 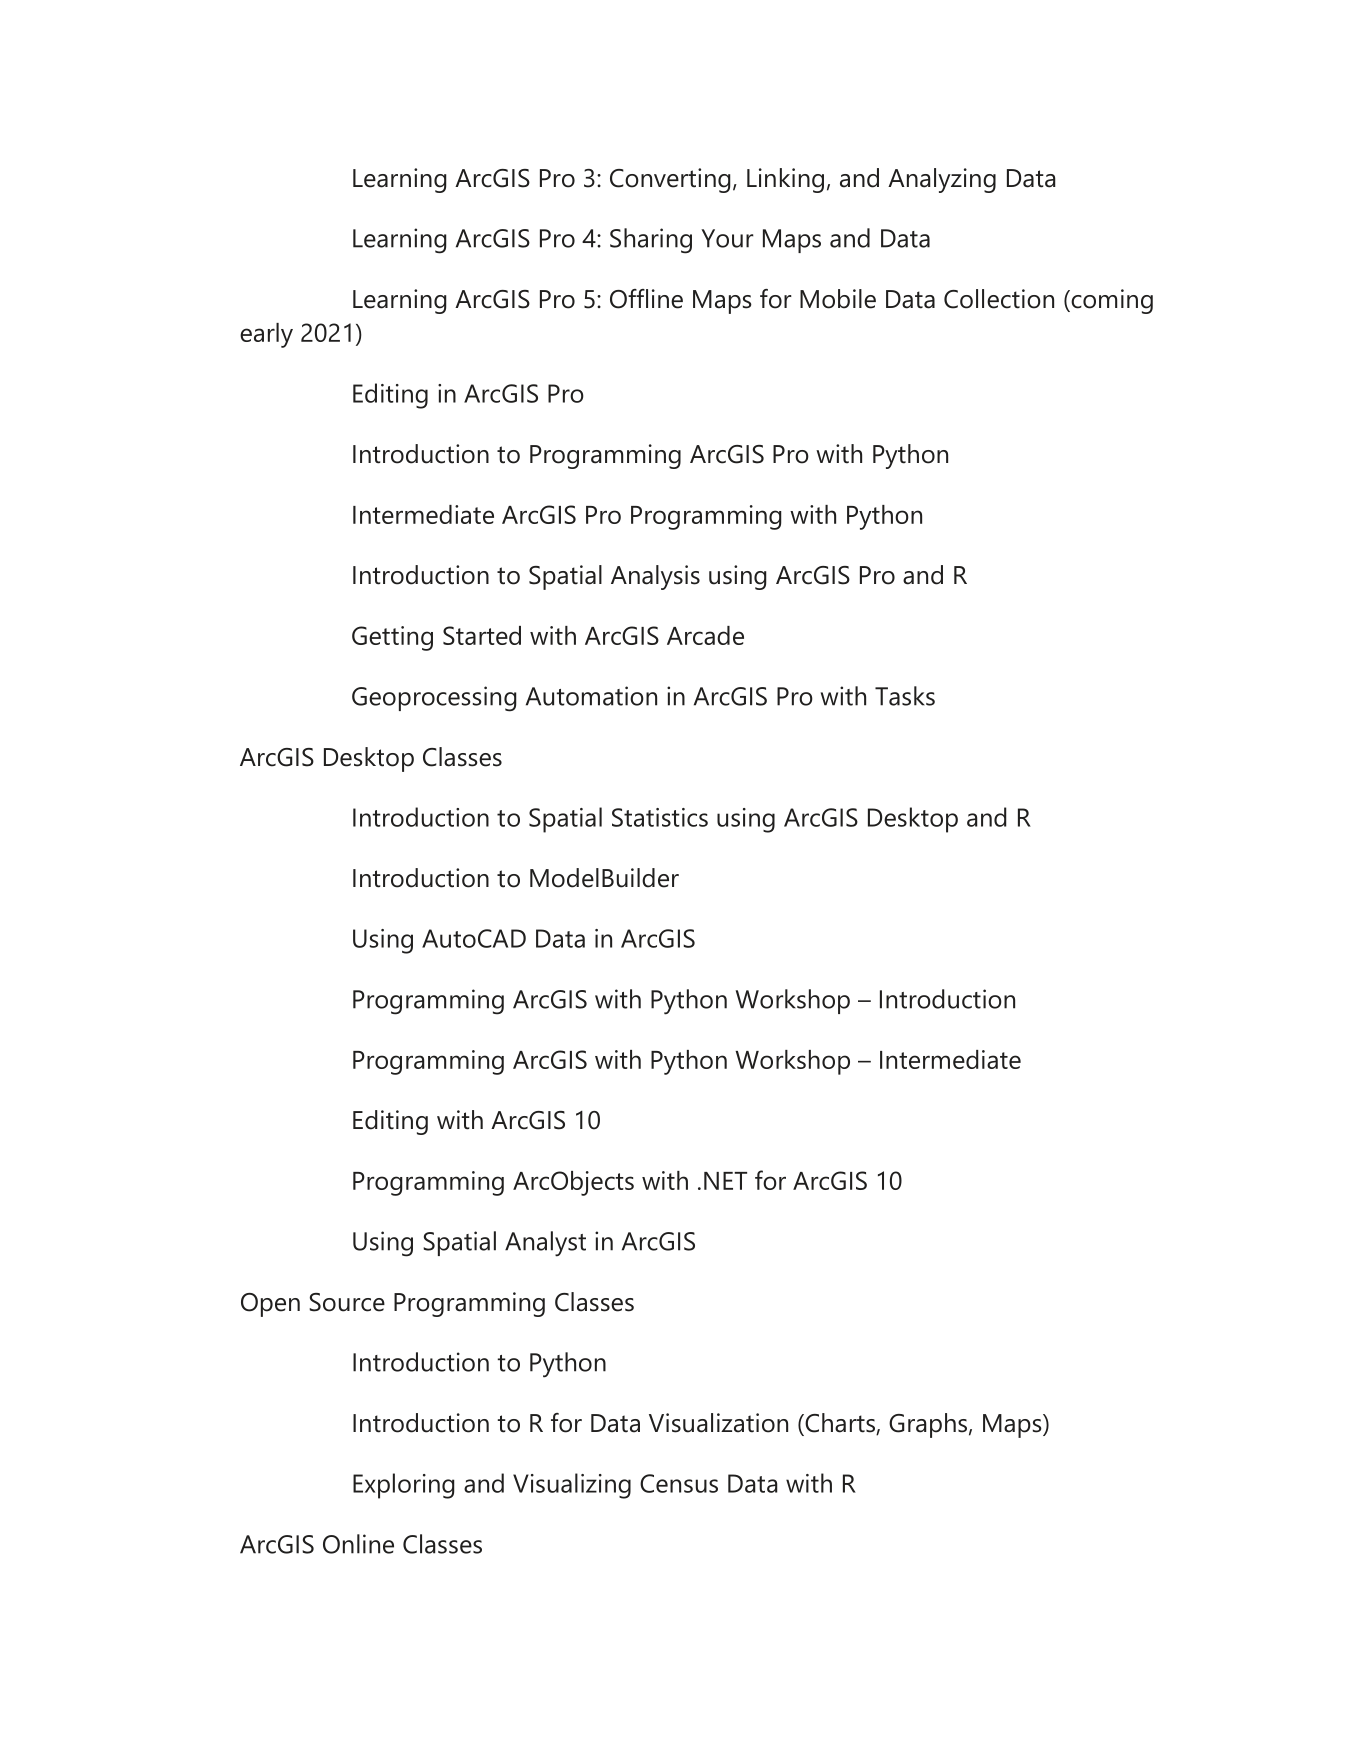 I want to click on Census, so click(x=679, y=1483).
